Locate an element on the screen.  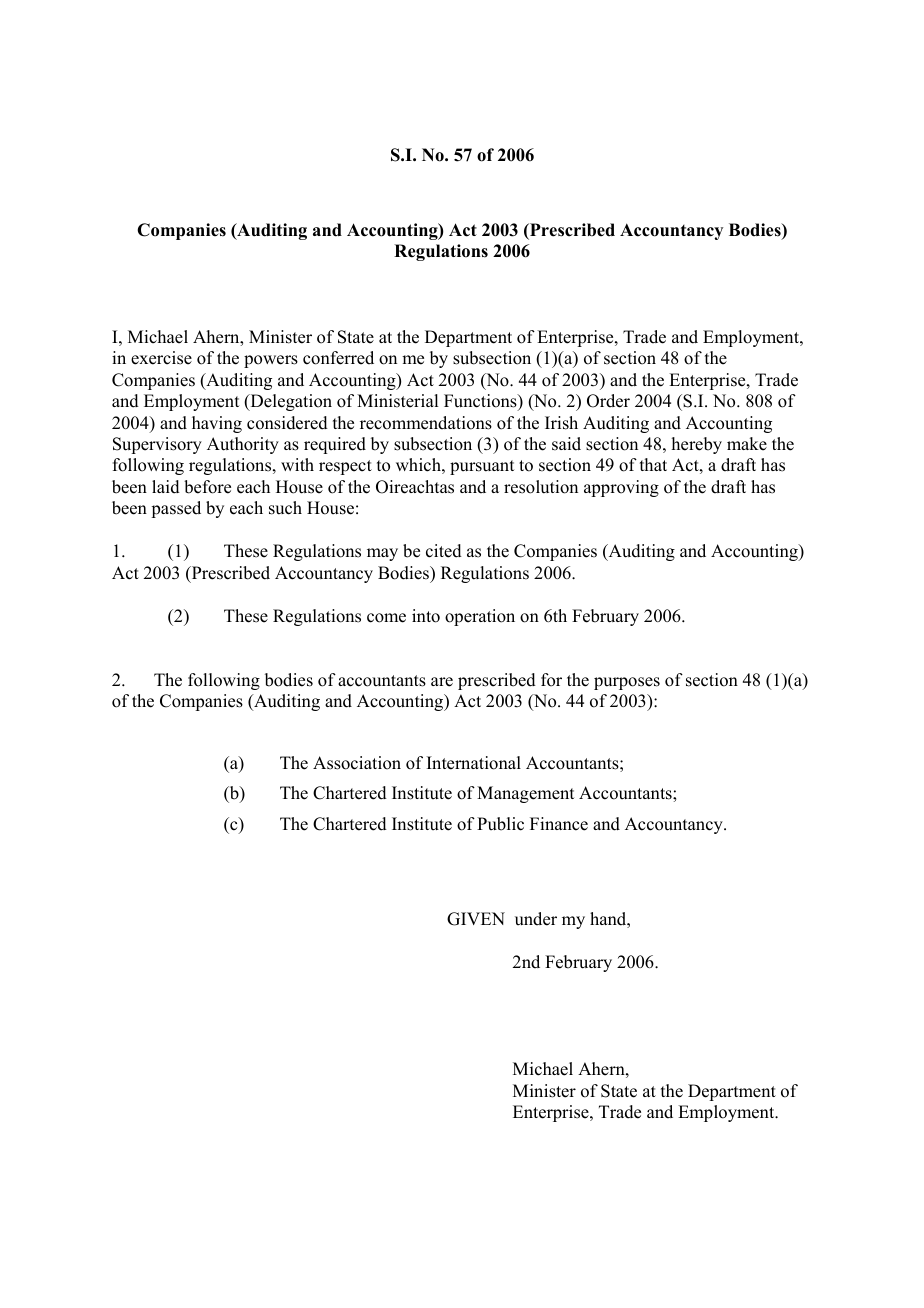
powers is located at coordinates (271, 361).
